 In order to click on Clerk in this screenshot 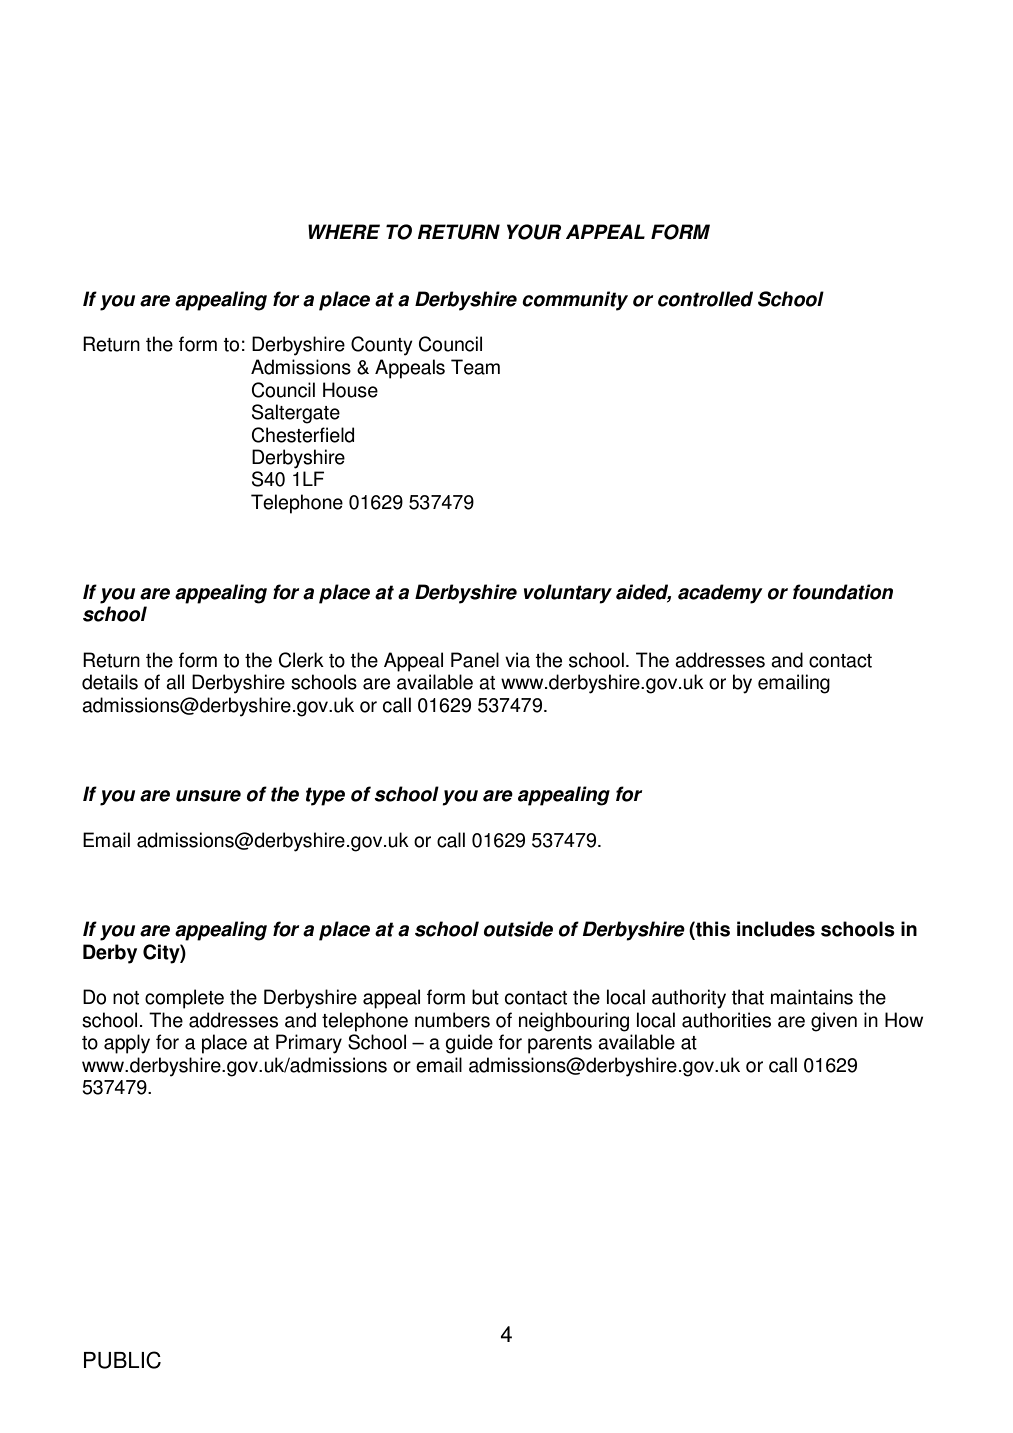, I will do `click(301, 660)`.
